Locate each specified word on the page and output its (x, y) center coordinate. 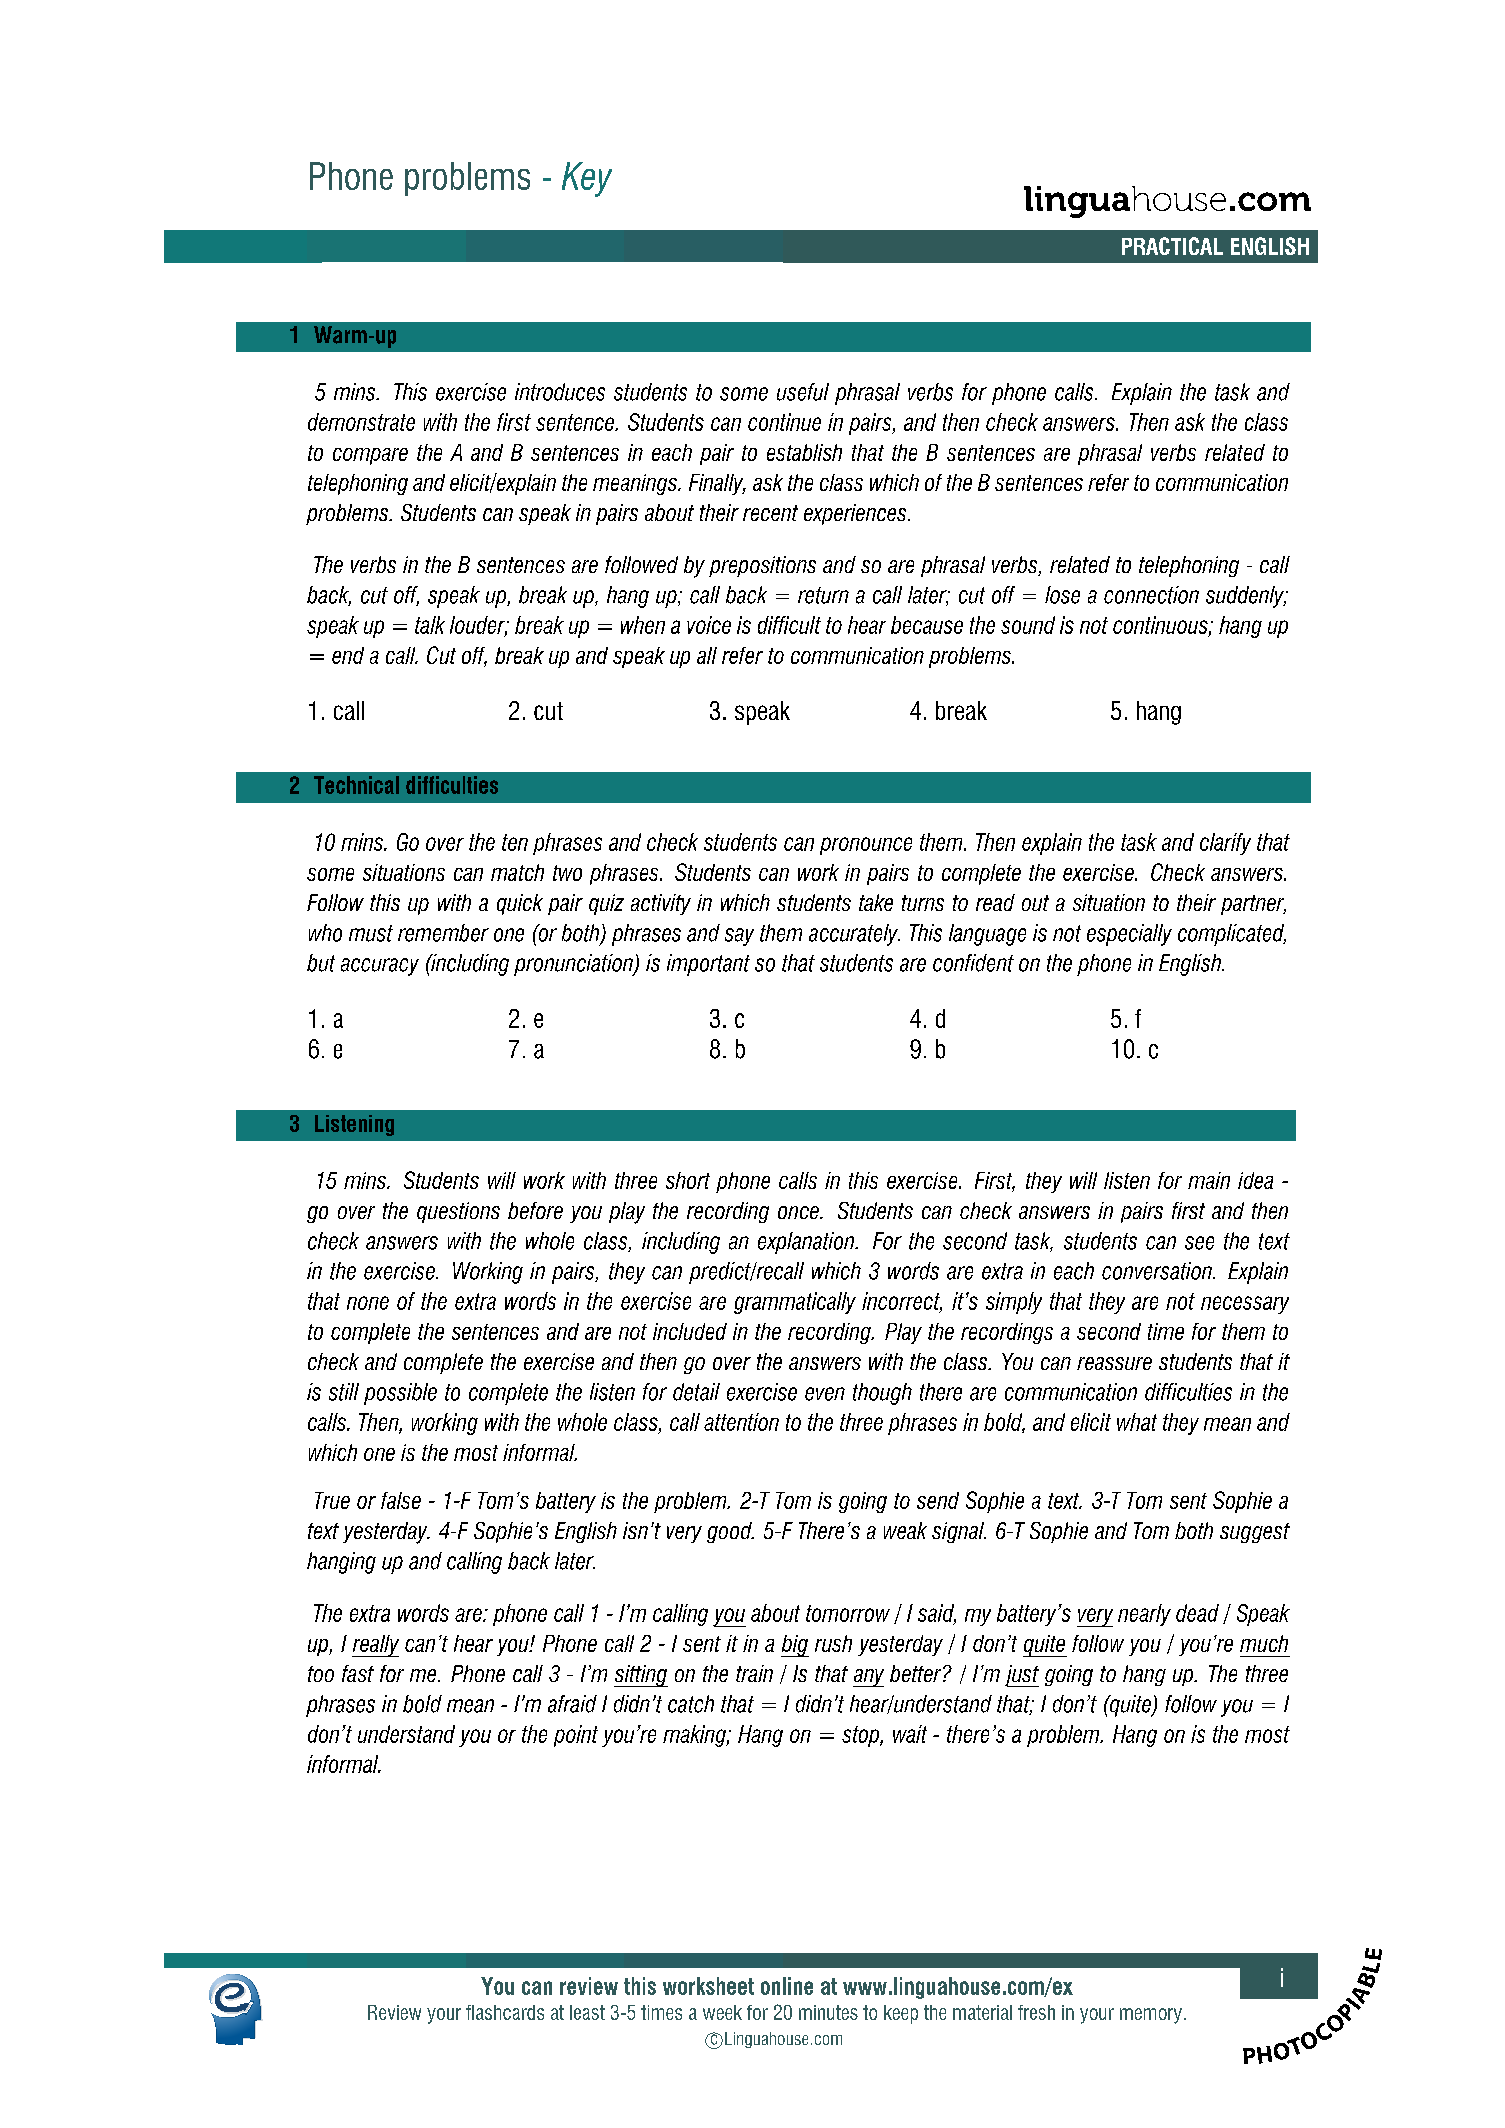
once (799, 1212)
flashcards (505, 2012)
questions (458, 1212)
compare (370, 456)
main (1209, 1180)
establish (804, 452)
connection (1151, 595)
